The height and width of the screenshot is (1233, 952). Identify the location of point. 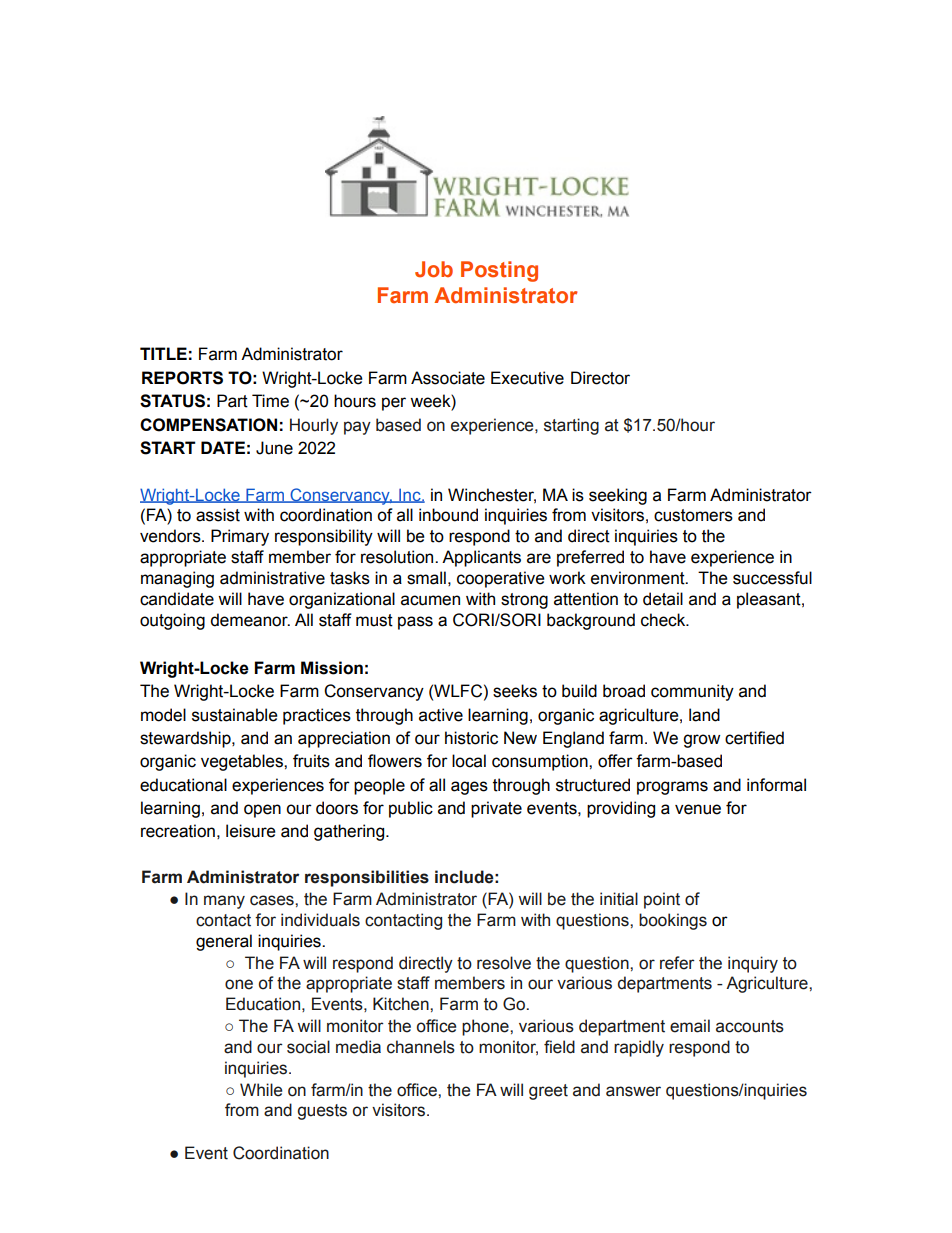
(662, 900).
